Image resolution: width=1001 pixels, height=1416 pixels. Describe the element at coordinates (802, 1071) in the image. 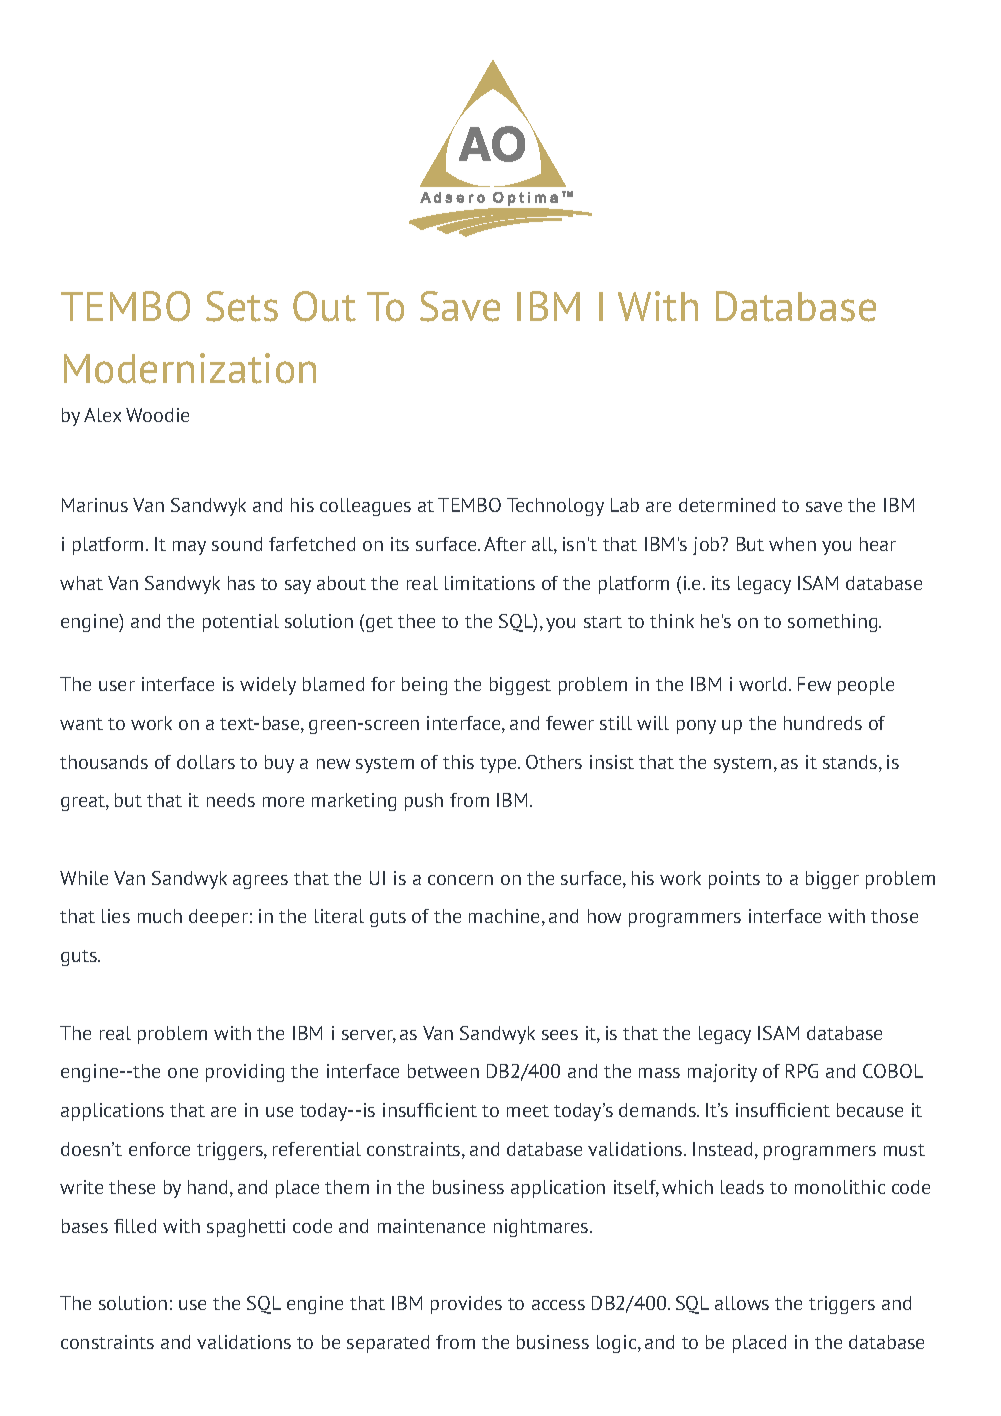

I see `RPG` at that location.
